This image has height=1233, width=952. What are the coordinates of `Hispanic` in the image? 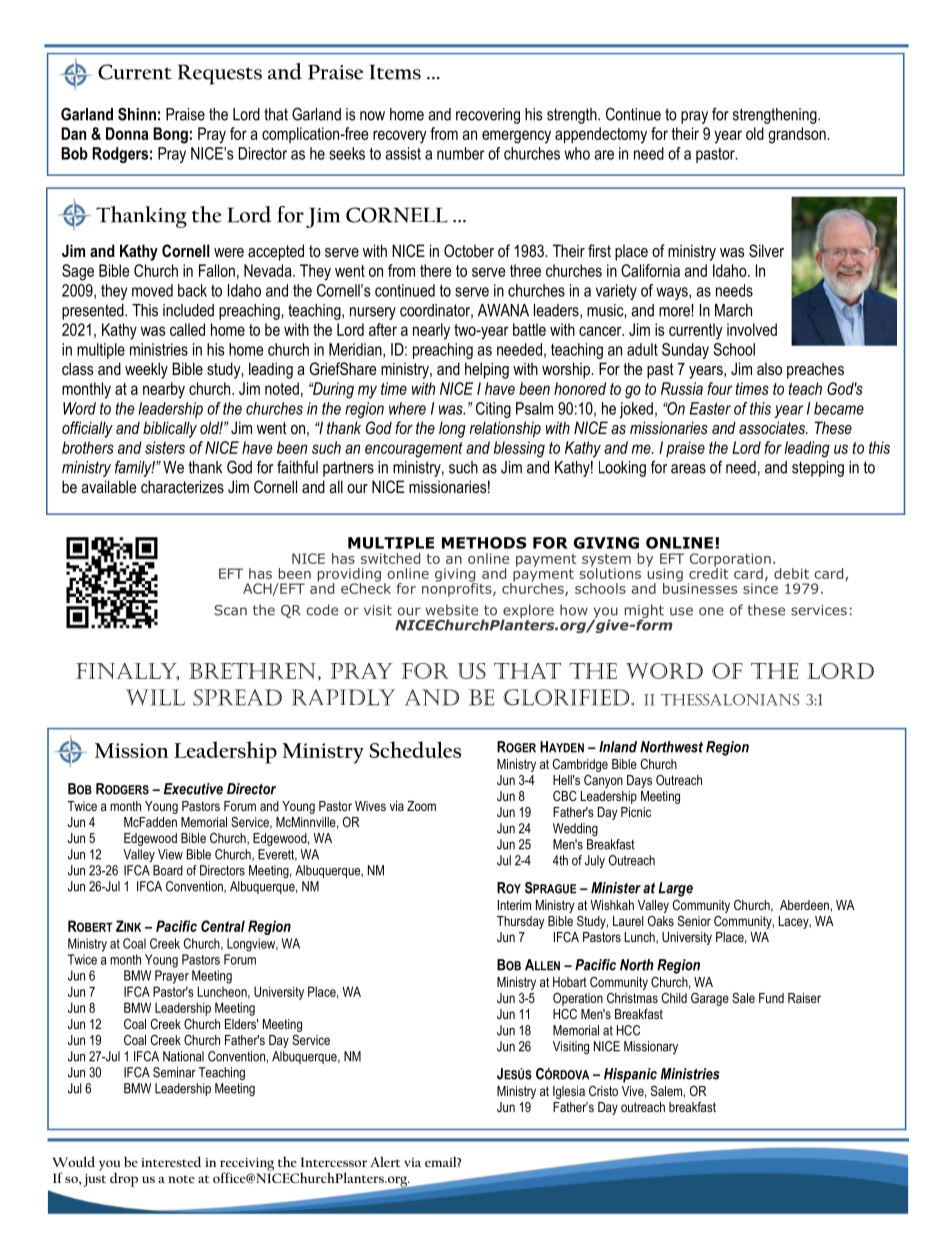 It's located at (630, 1075).
